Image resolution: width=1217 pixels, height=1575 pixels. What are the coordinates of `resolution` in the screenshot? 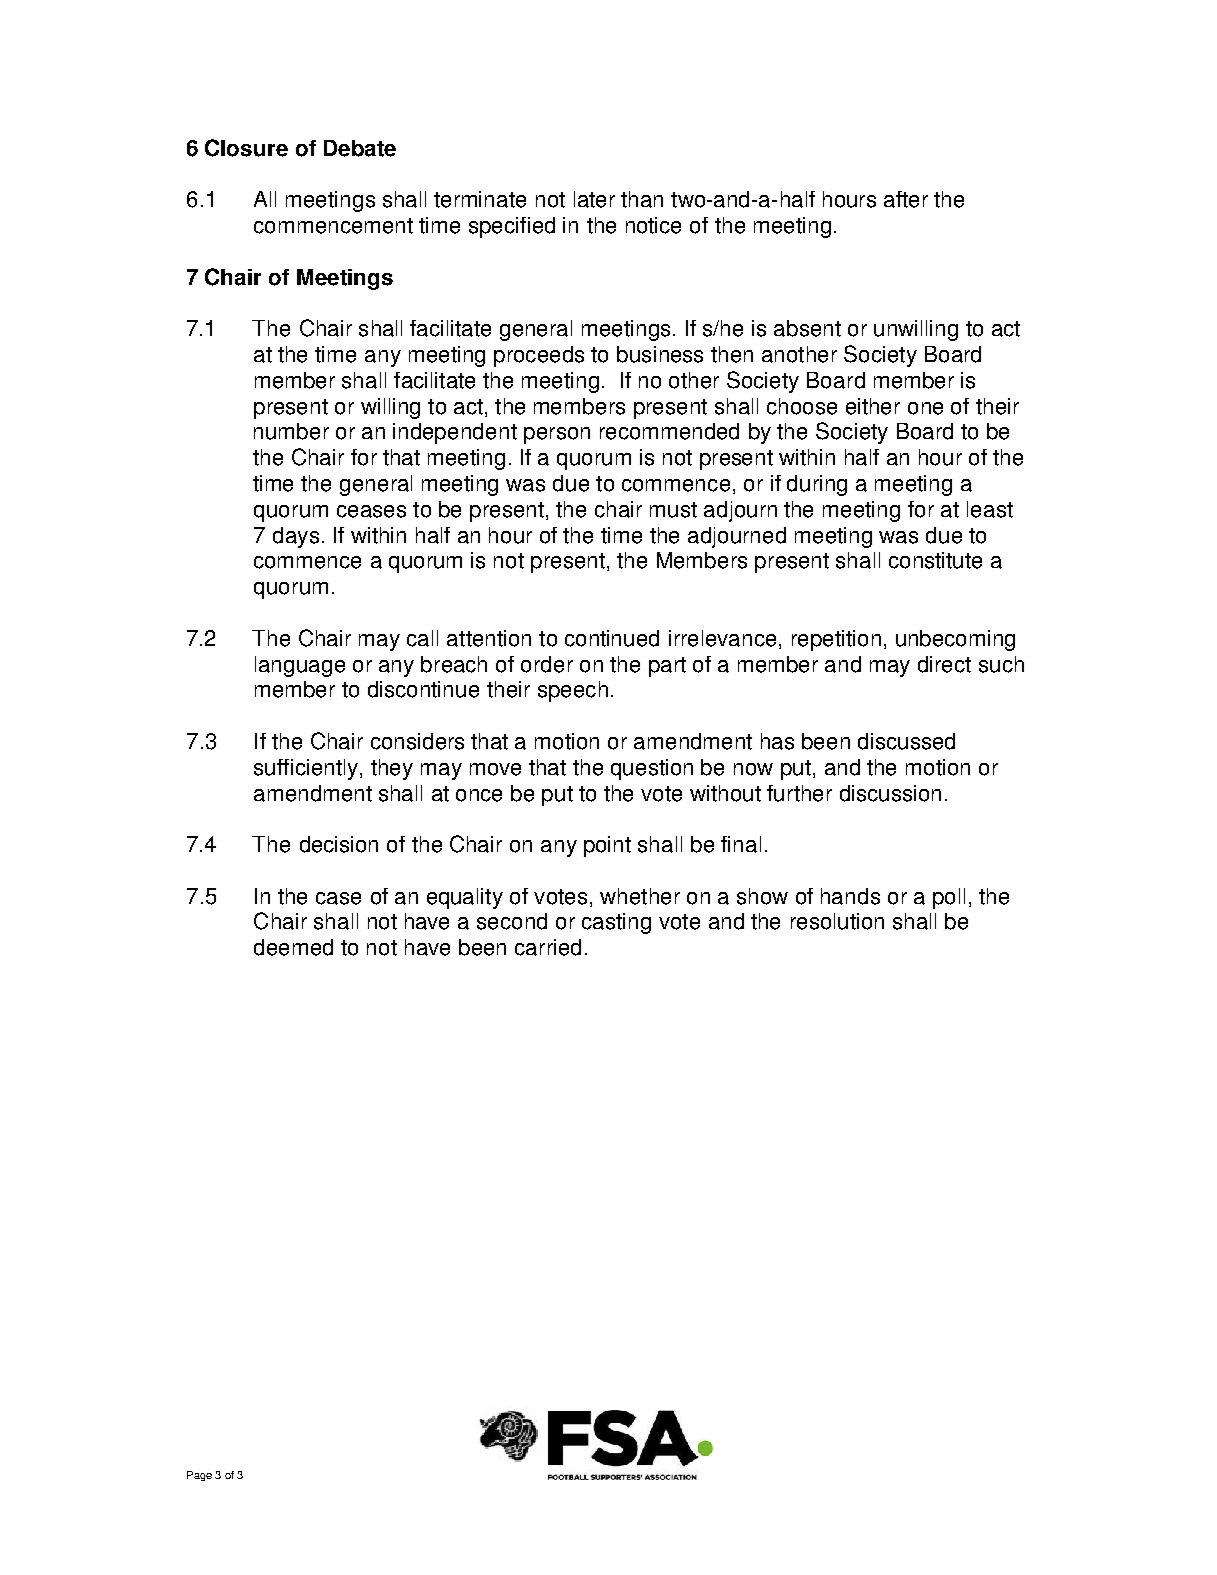 It's located at (837, 921).
